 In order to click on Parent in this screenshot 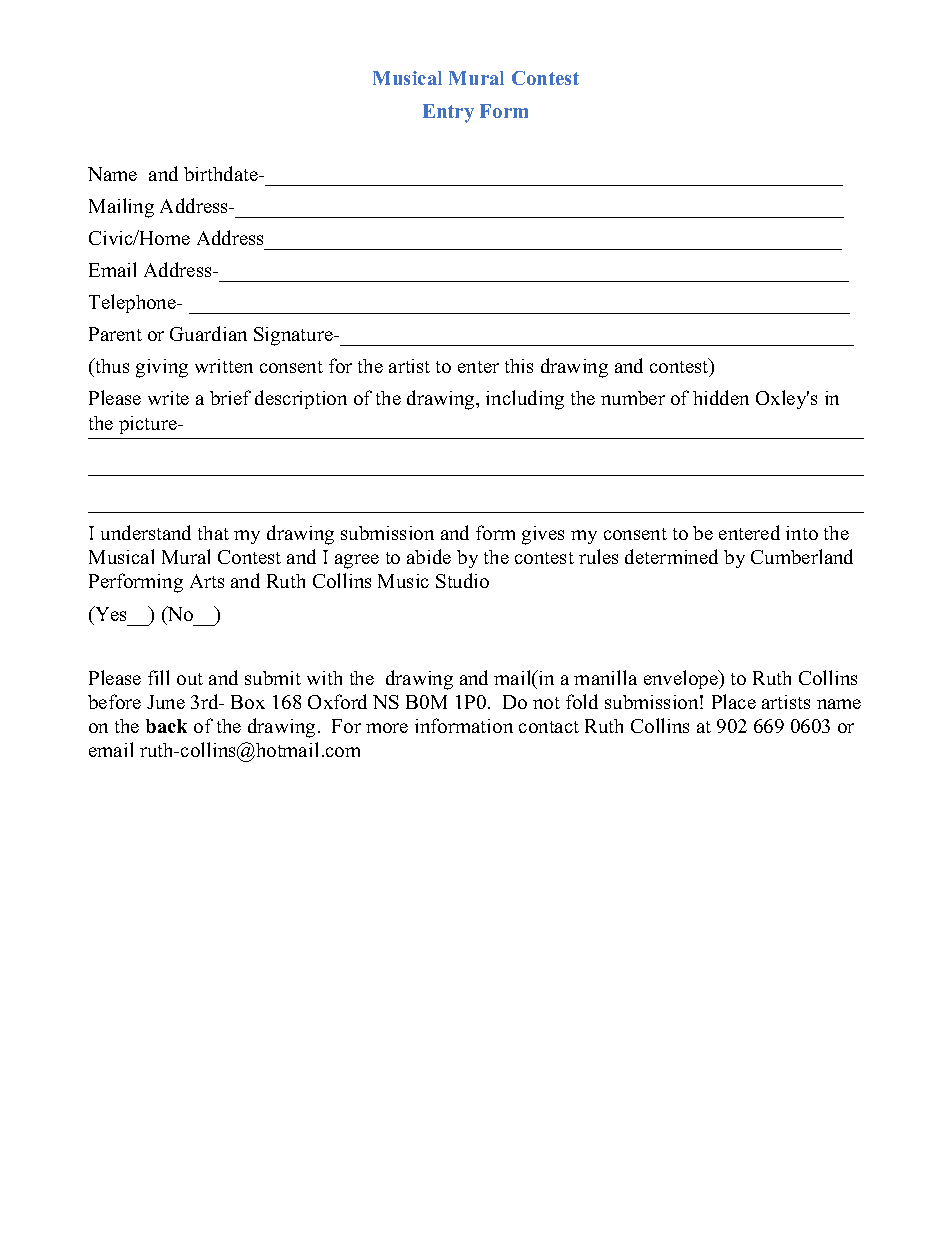, I will do `click(115, 334)`.
